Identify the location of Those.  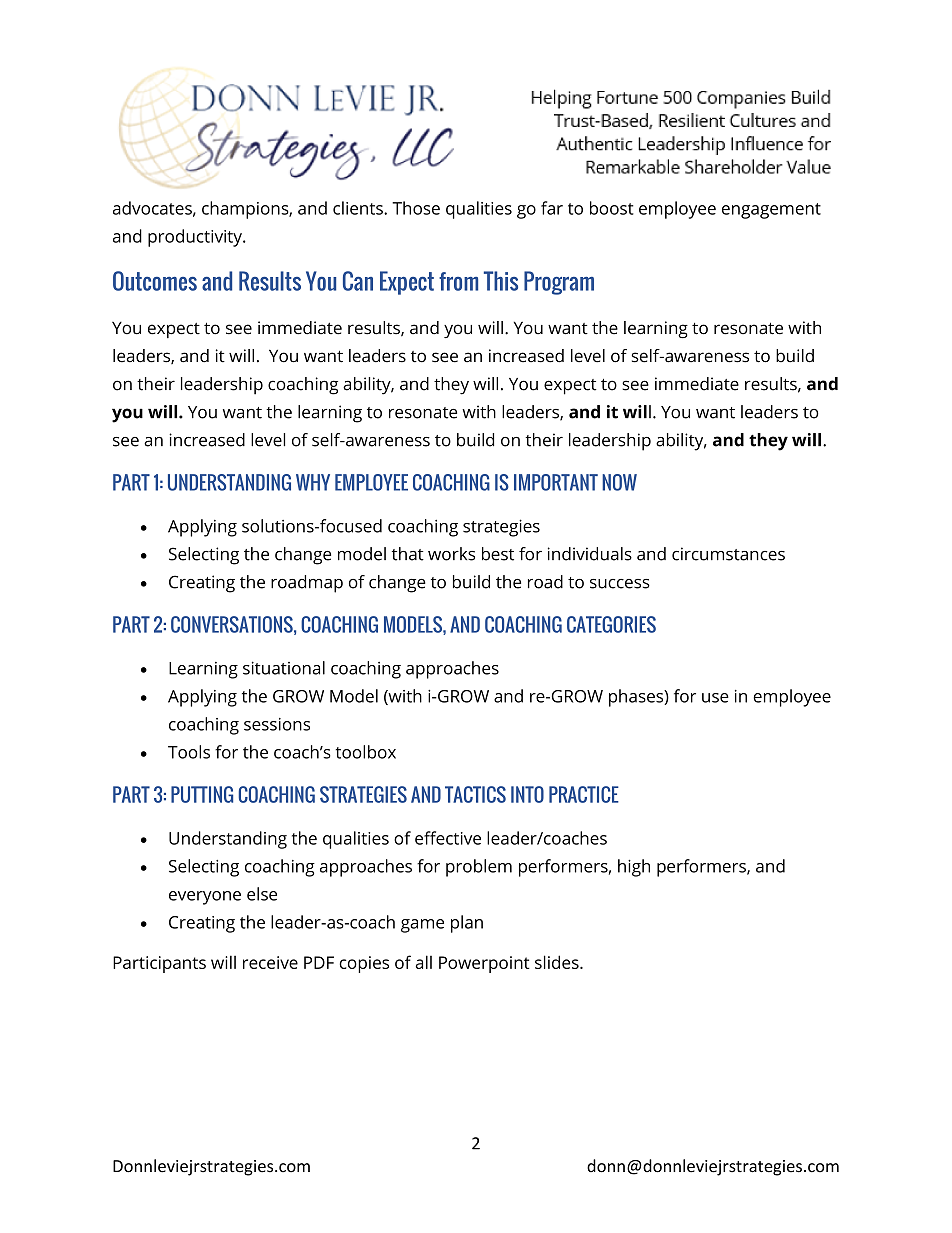
(416, 208).
